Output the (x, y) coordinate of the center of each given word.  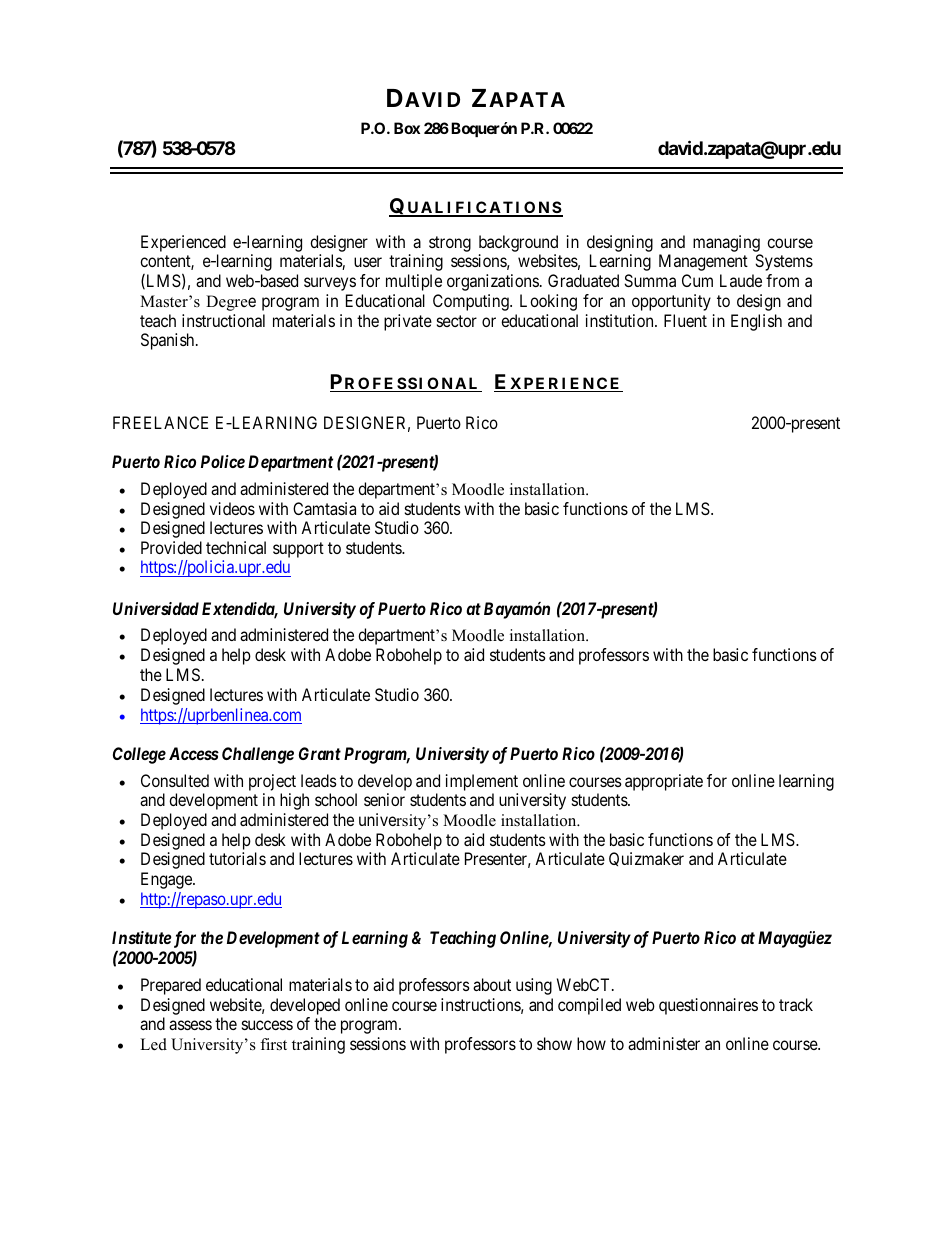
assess (190, 1025)
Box (407, 128)
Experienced (183, 243)
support (298, 551)
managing (726, 243)
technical (236, 547)
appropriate (664, 782)
